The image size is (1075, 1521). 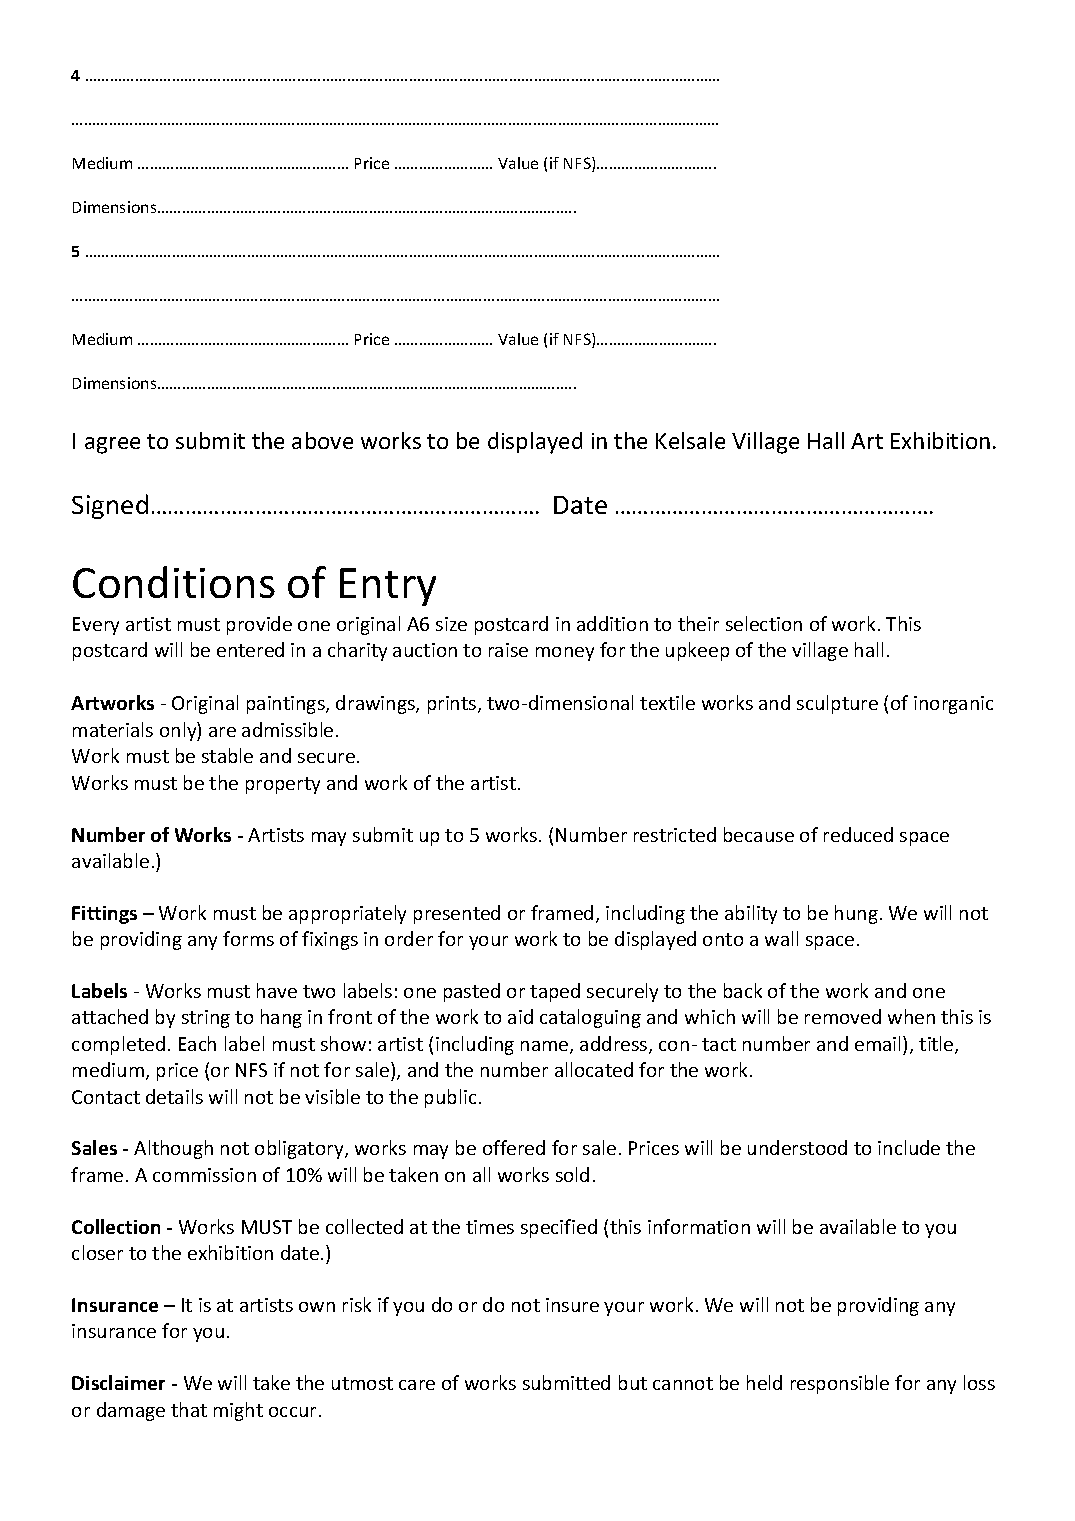 I want to click on specified, so click(x=559, y=1228).
